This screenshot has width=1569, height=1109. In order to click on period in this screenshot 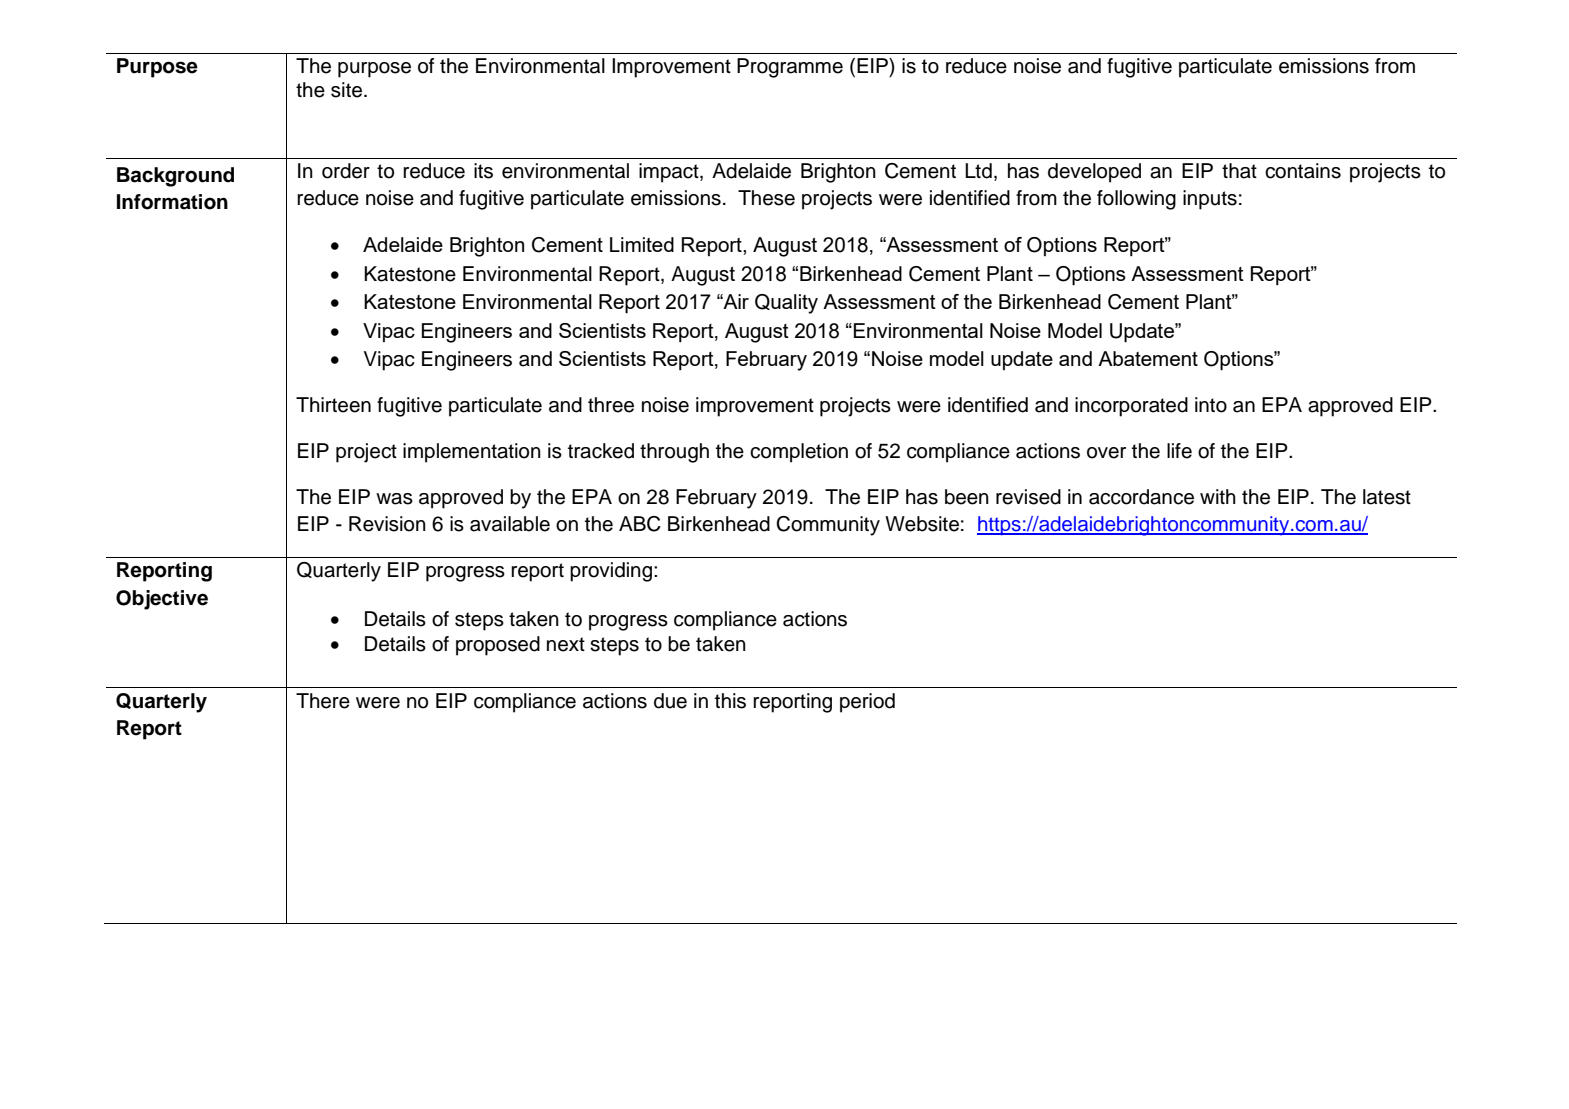, I will do `click(867, 703)`.
